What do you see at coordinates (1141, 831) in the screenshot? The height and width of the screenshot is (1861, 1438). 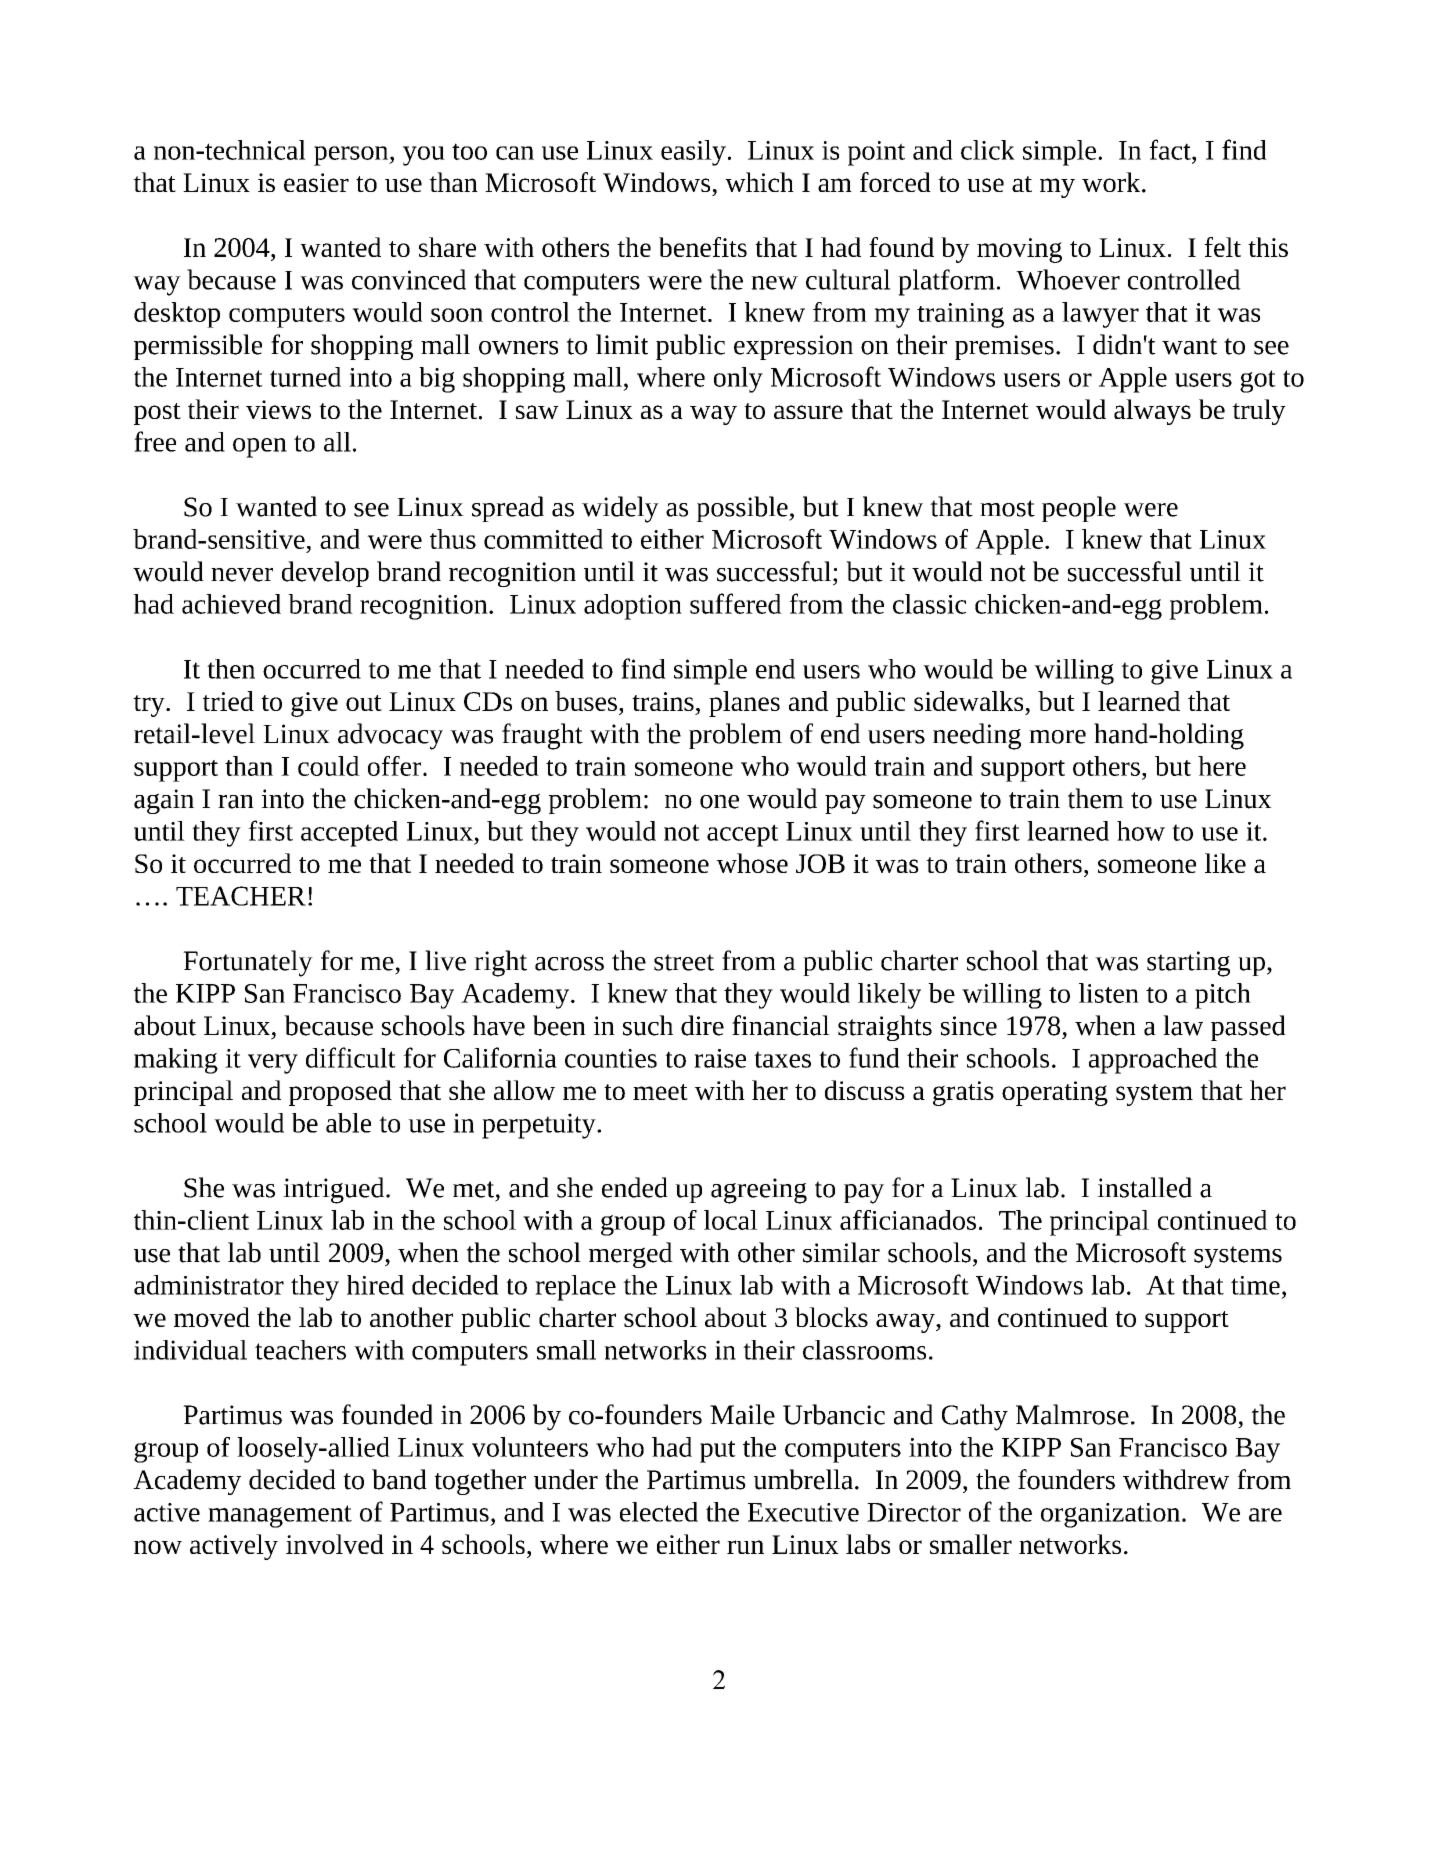 I see `how` at bounding box center [1141, 831].
